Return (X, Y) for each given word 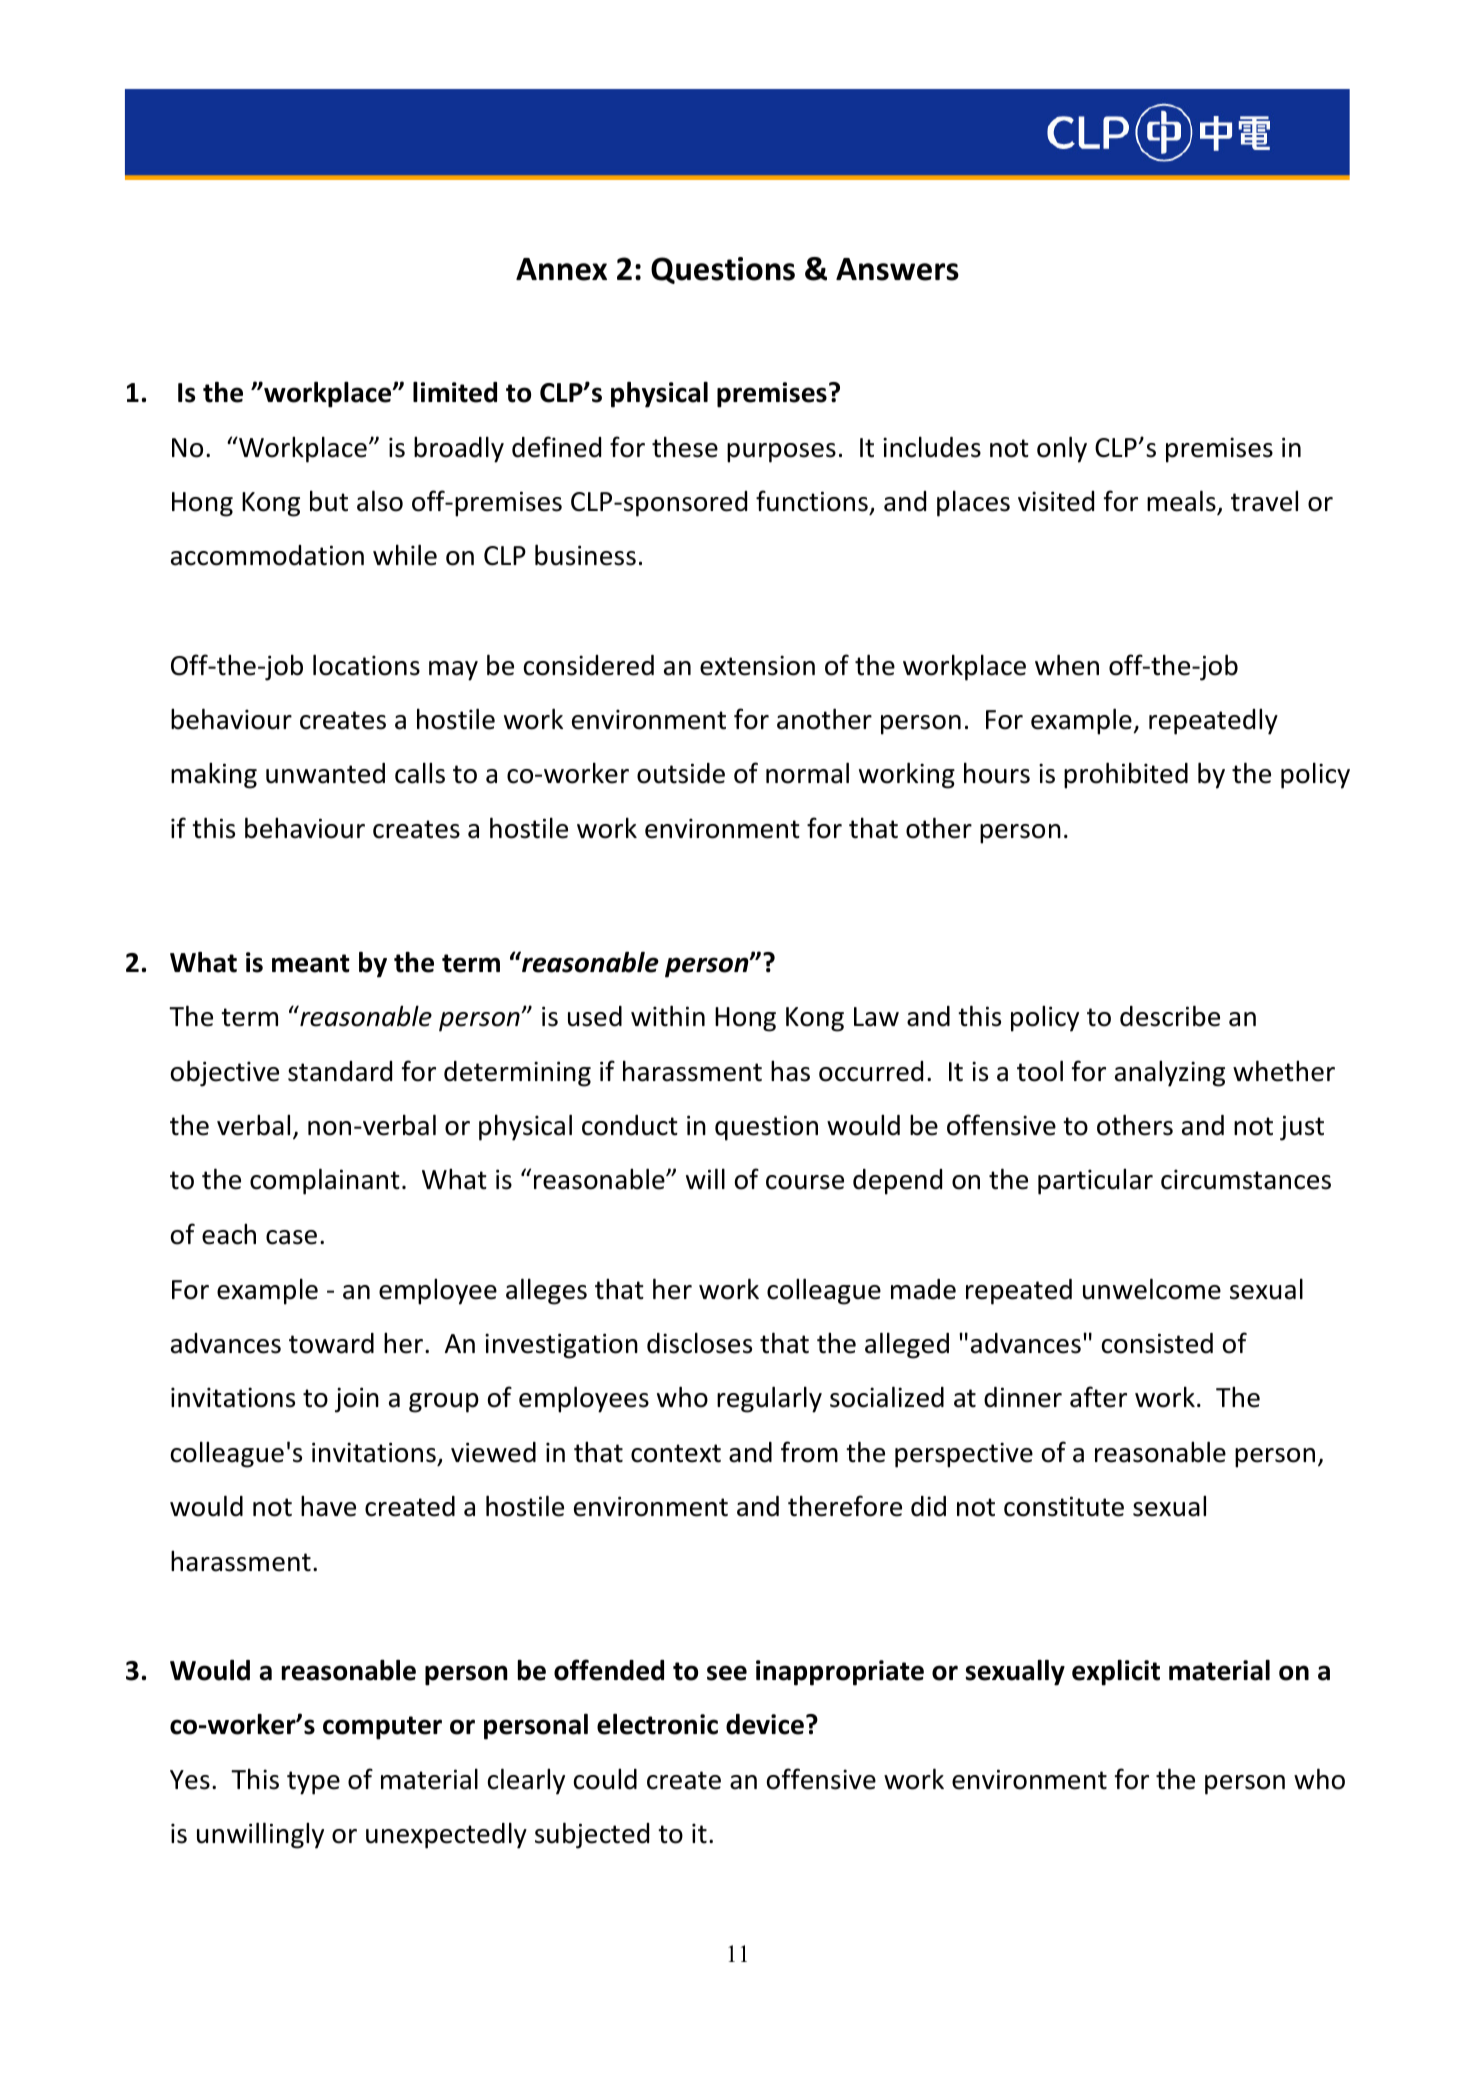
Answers (897, 269)
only (1062, 449)
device (765, 1724)
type (313, 1783)
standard (340, 1071)
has (790, 1071)
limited (455, 392)
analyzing (1170, 1073)
